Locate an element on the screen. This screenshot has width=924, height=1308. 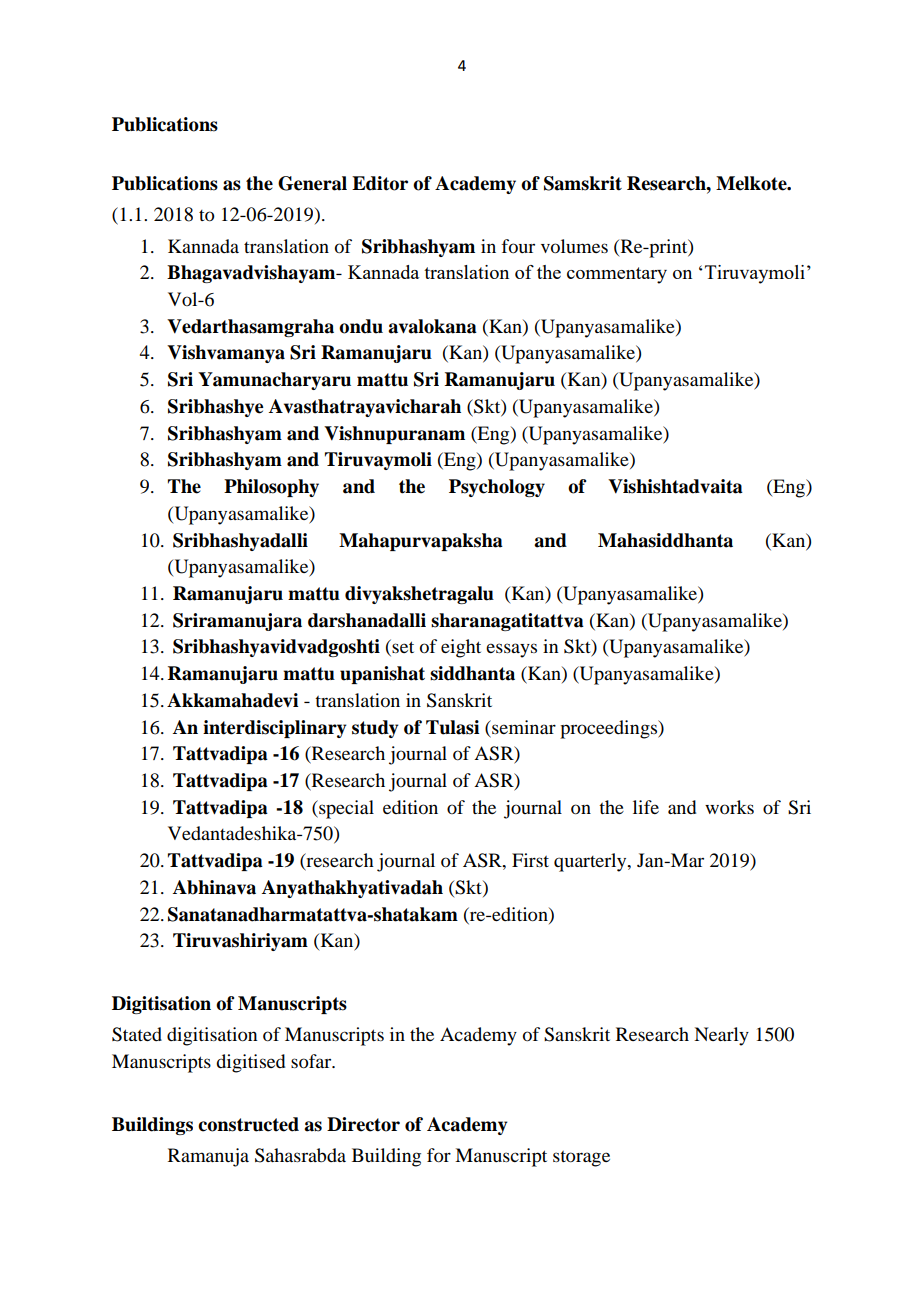
volumes is located at coordinates (574, 246).
